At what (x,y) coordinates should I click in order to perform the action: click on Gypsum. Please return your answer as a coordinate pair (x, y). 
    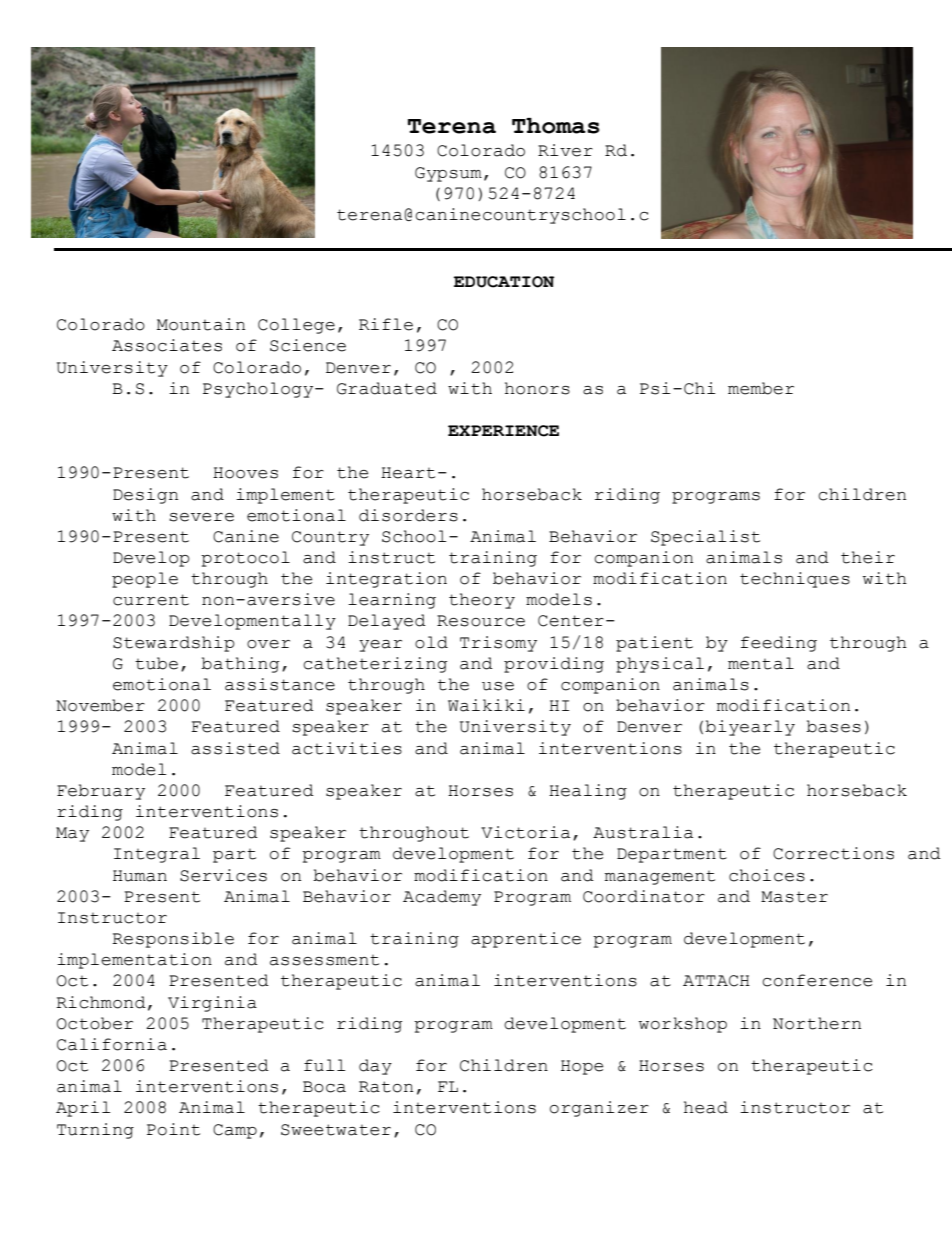
    Looking at the image, I should click on (448, 174).
